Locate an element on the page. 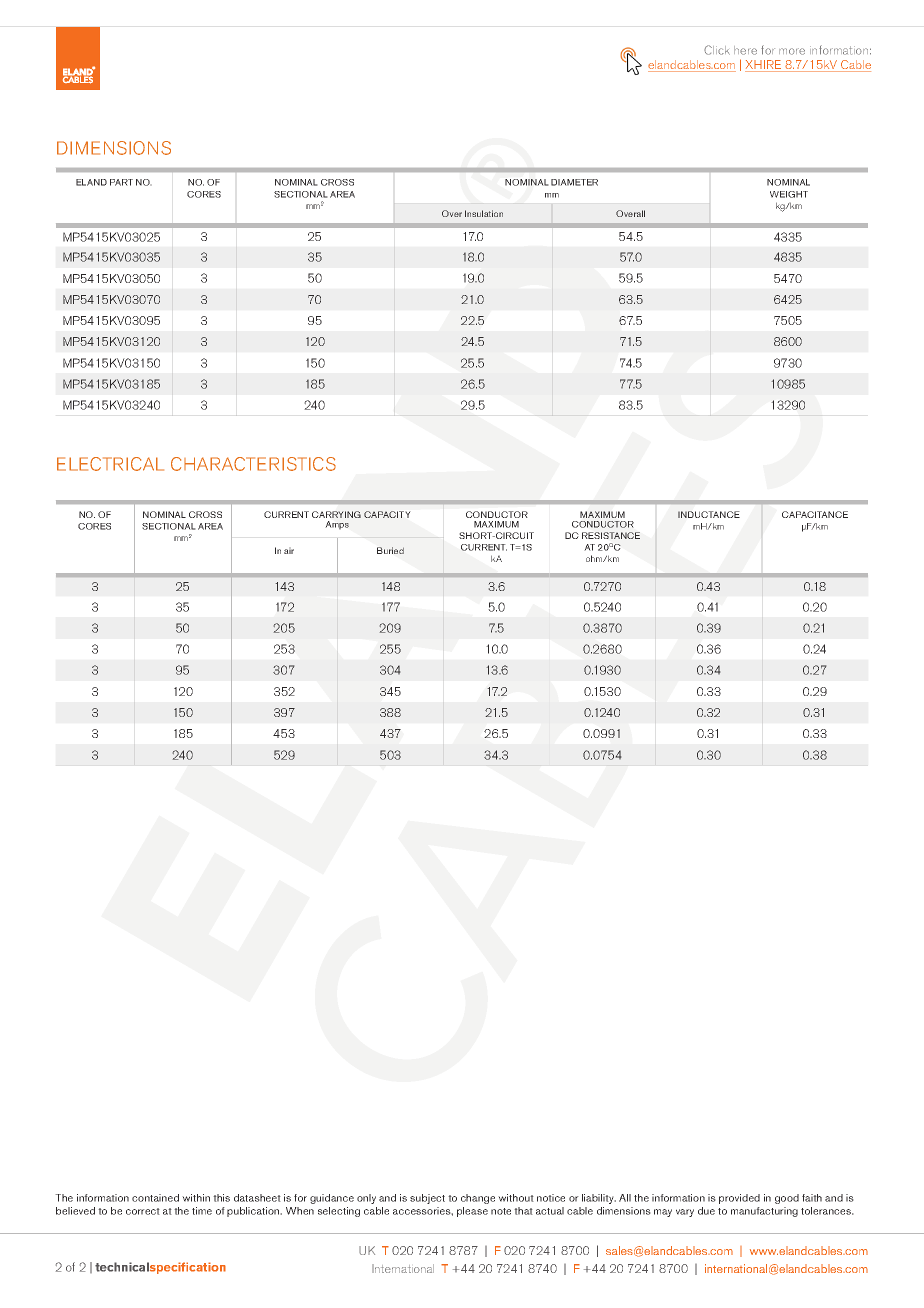 This page has height=1308, width=924. Click is located at coordinates (717, 50).
